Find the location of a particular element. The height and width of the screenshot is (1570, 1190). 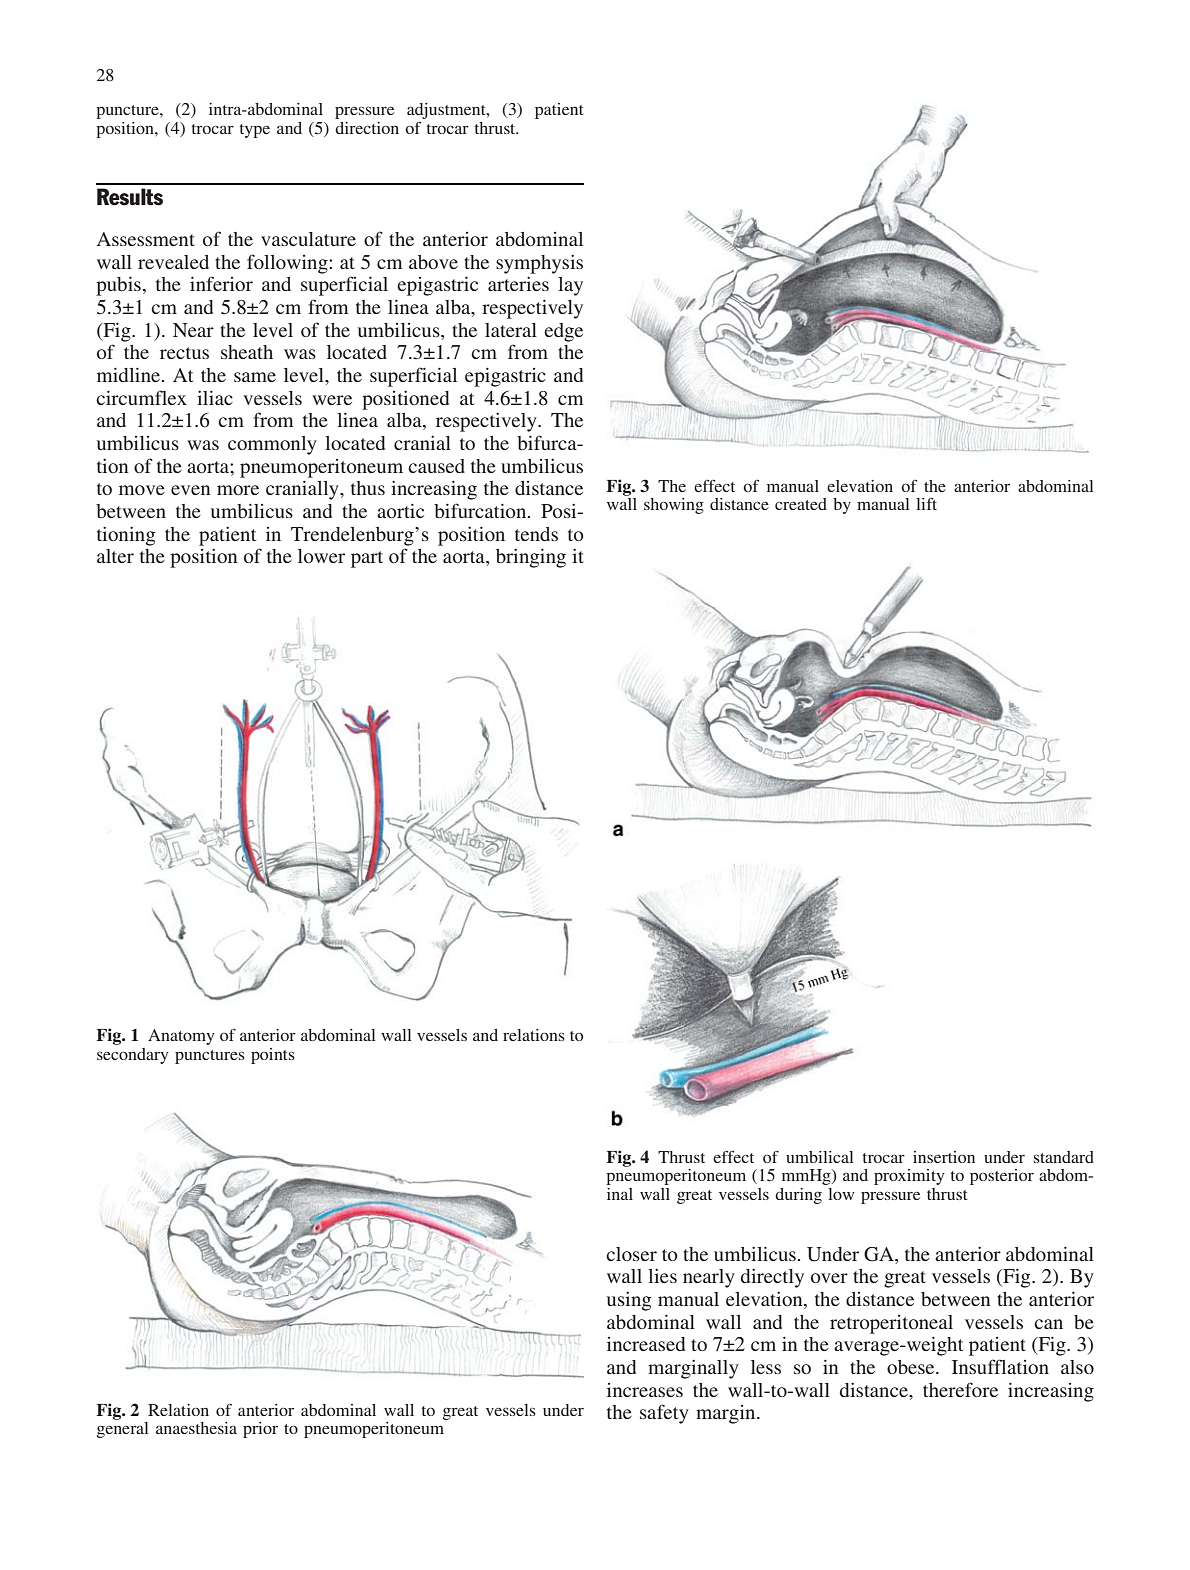

standard is located at coordinates (1064, 1157).
